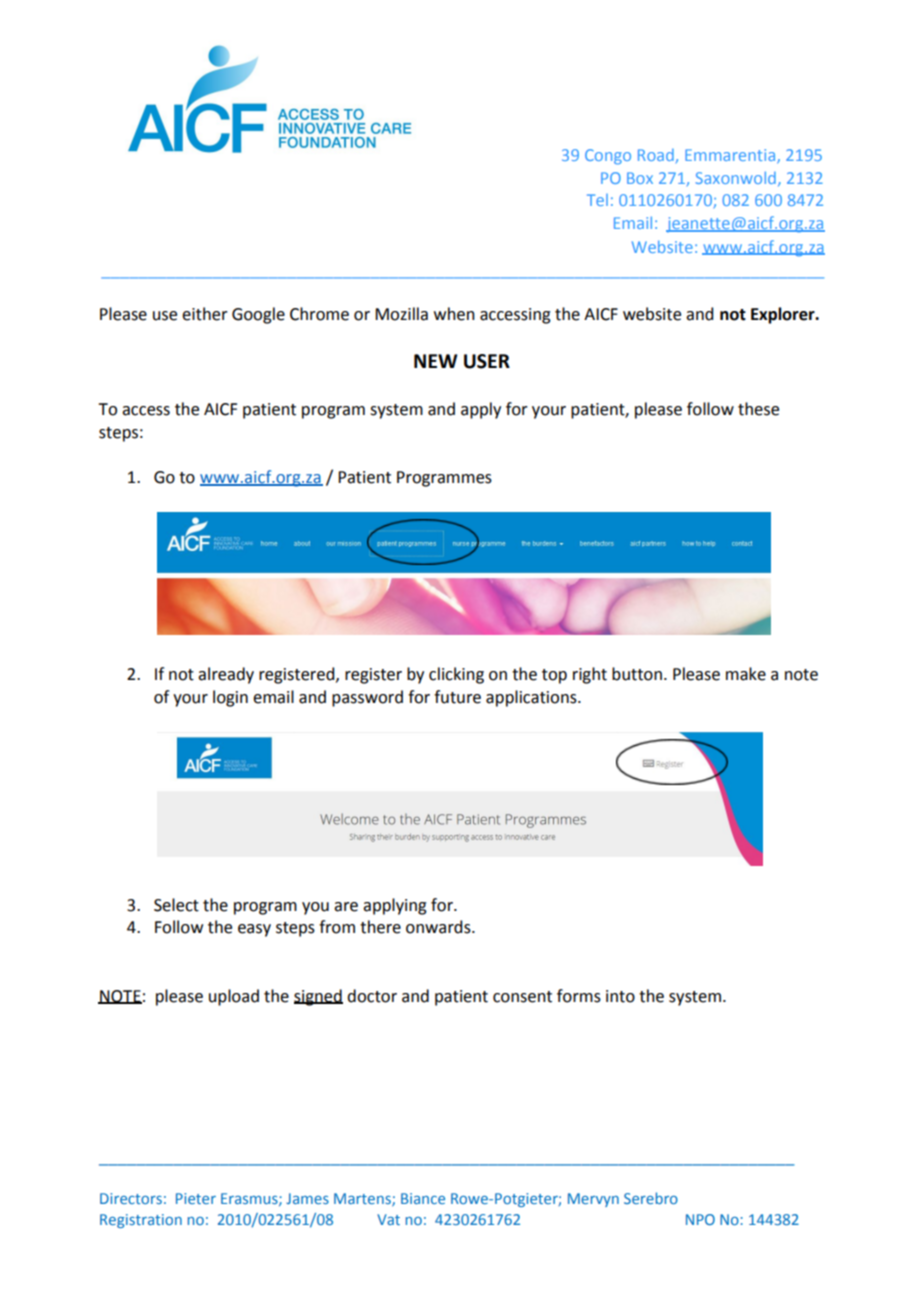 This screenshot has width=924, height=1308. Describe the element at coordinates (456, 675) in the screenshot. I see `clicking` at that location.
